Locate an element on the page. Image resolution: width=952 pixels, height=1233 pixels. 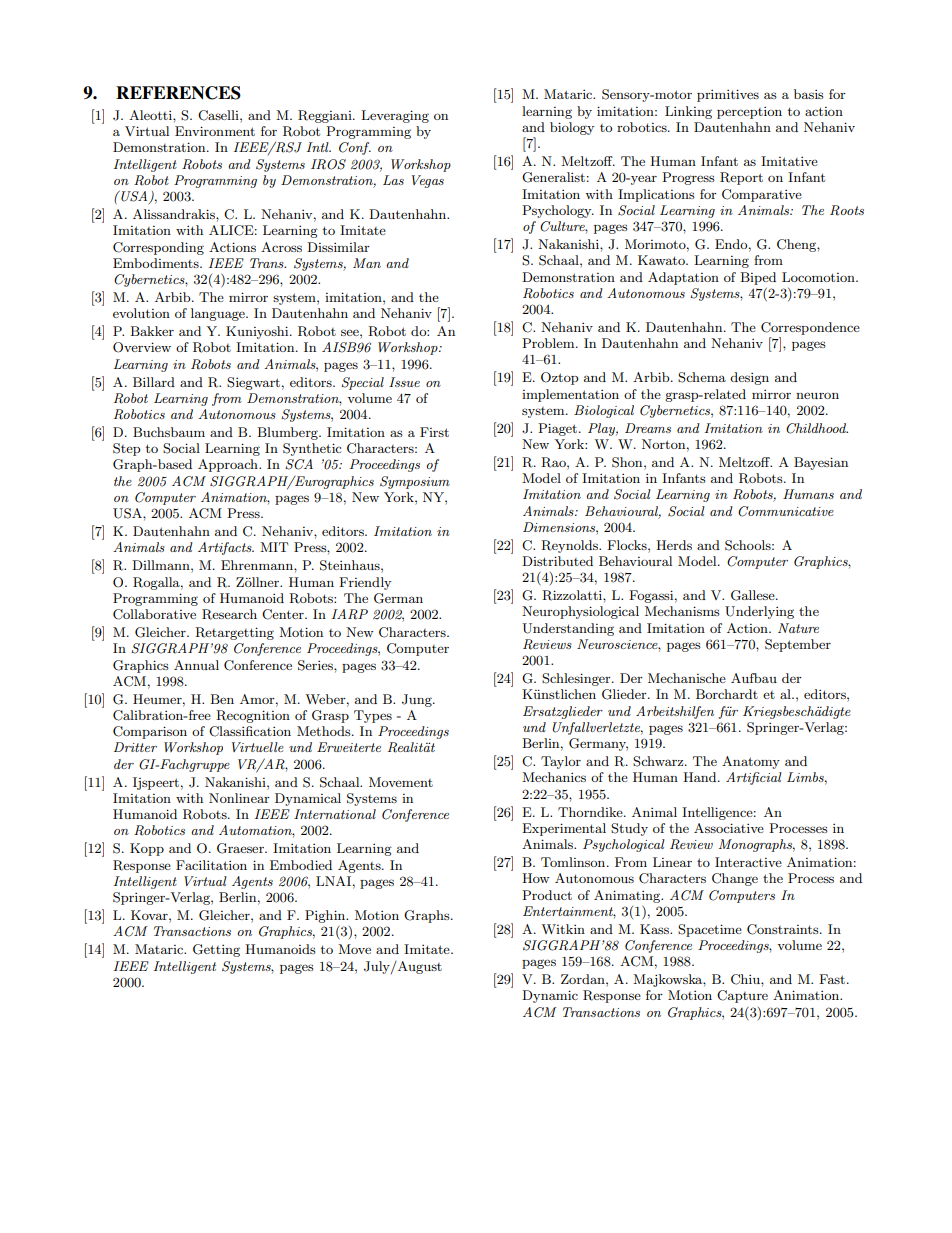
Communicative is located at coordinates (786, 511).
